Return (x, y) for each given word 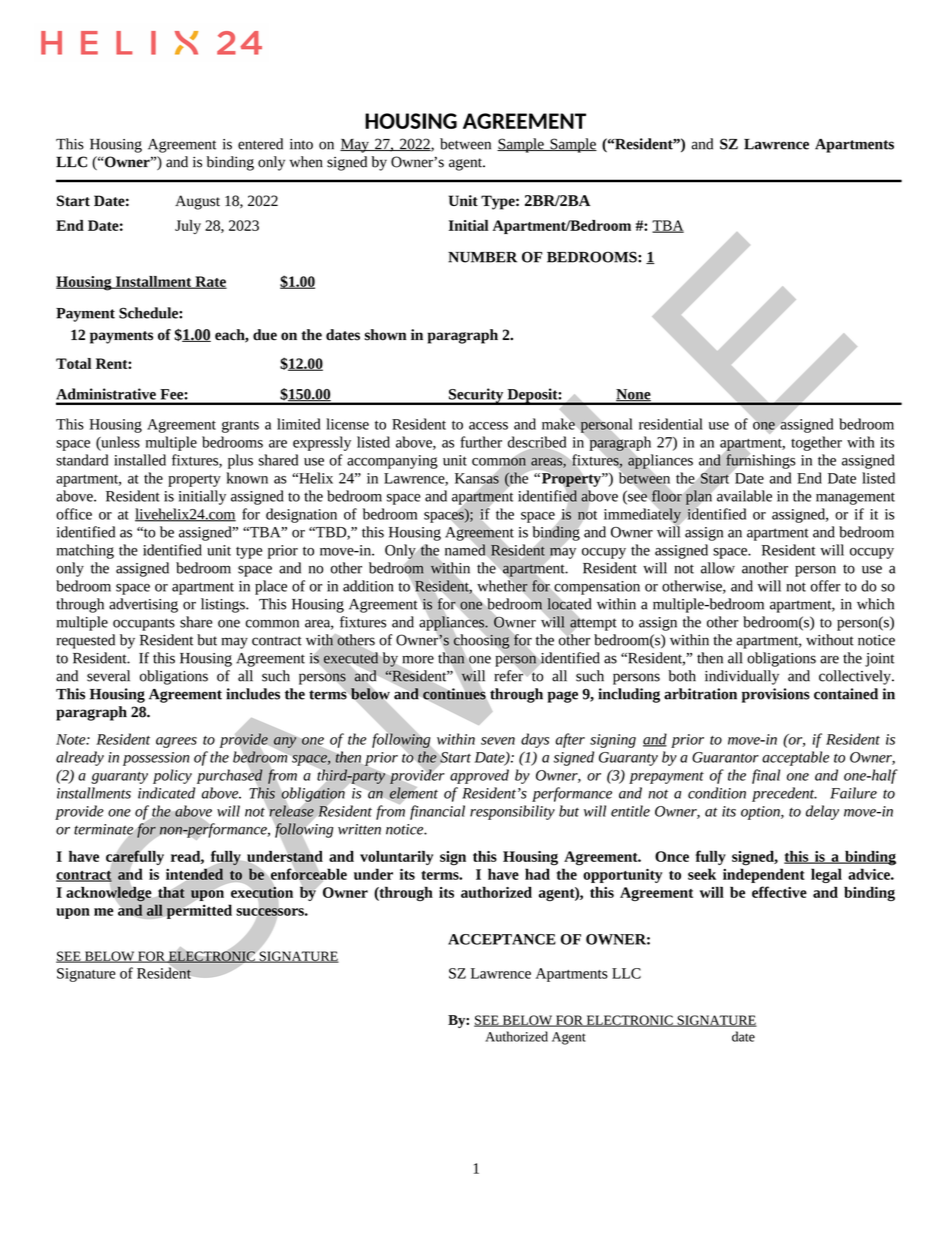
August (197, 202)
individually (742, 677)
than (451, 658)
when (306, 162)
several (108, 676)
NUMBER (482, 257)
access (488, 426)
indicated (166, 793)
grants (240, 427)
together (816, 443)
